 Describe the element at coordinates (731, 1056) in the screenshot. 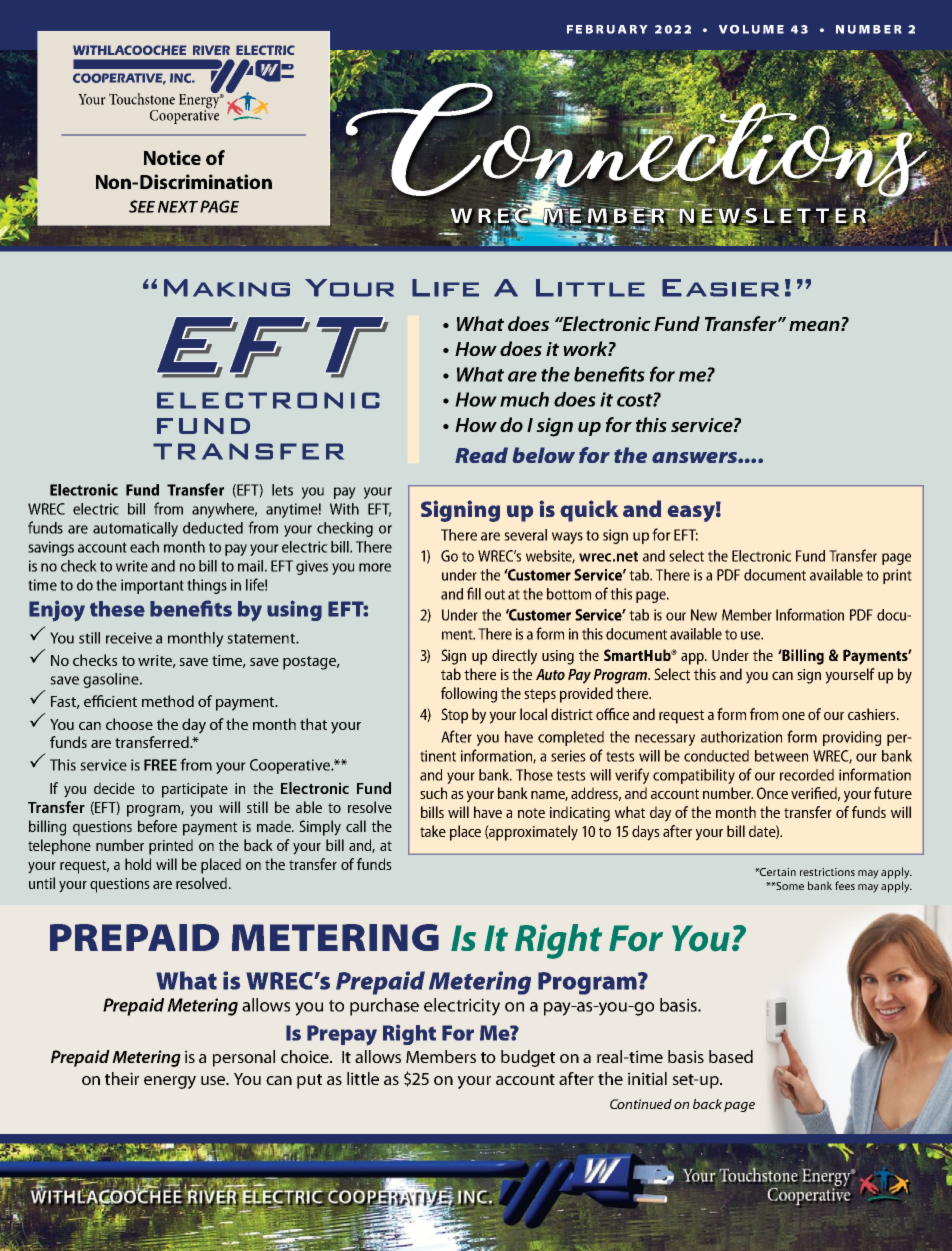

I see `based` at that location.
